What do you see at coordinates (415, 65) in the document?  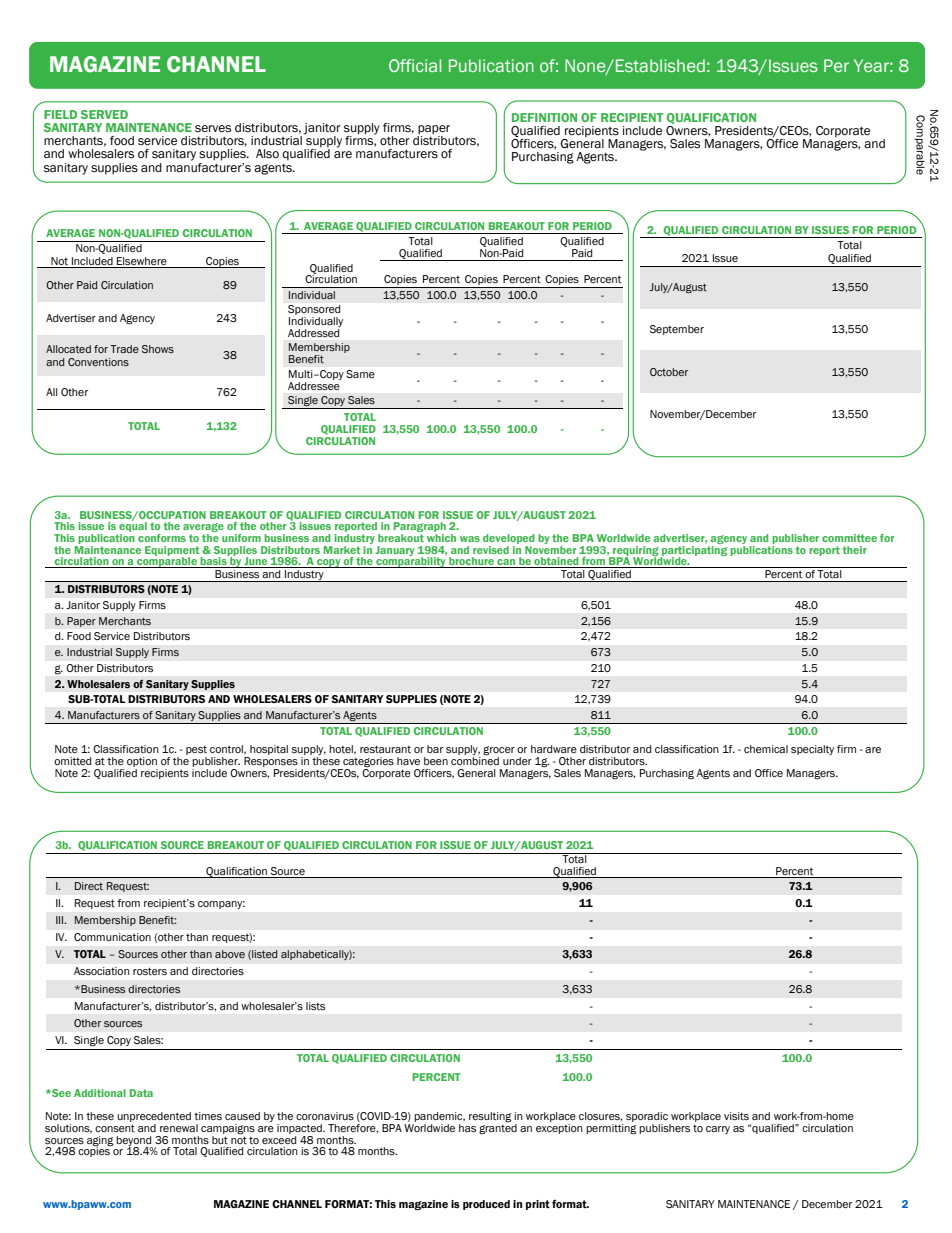 I see `Official` at bounding box center [415, 65].
